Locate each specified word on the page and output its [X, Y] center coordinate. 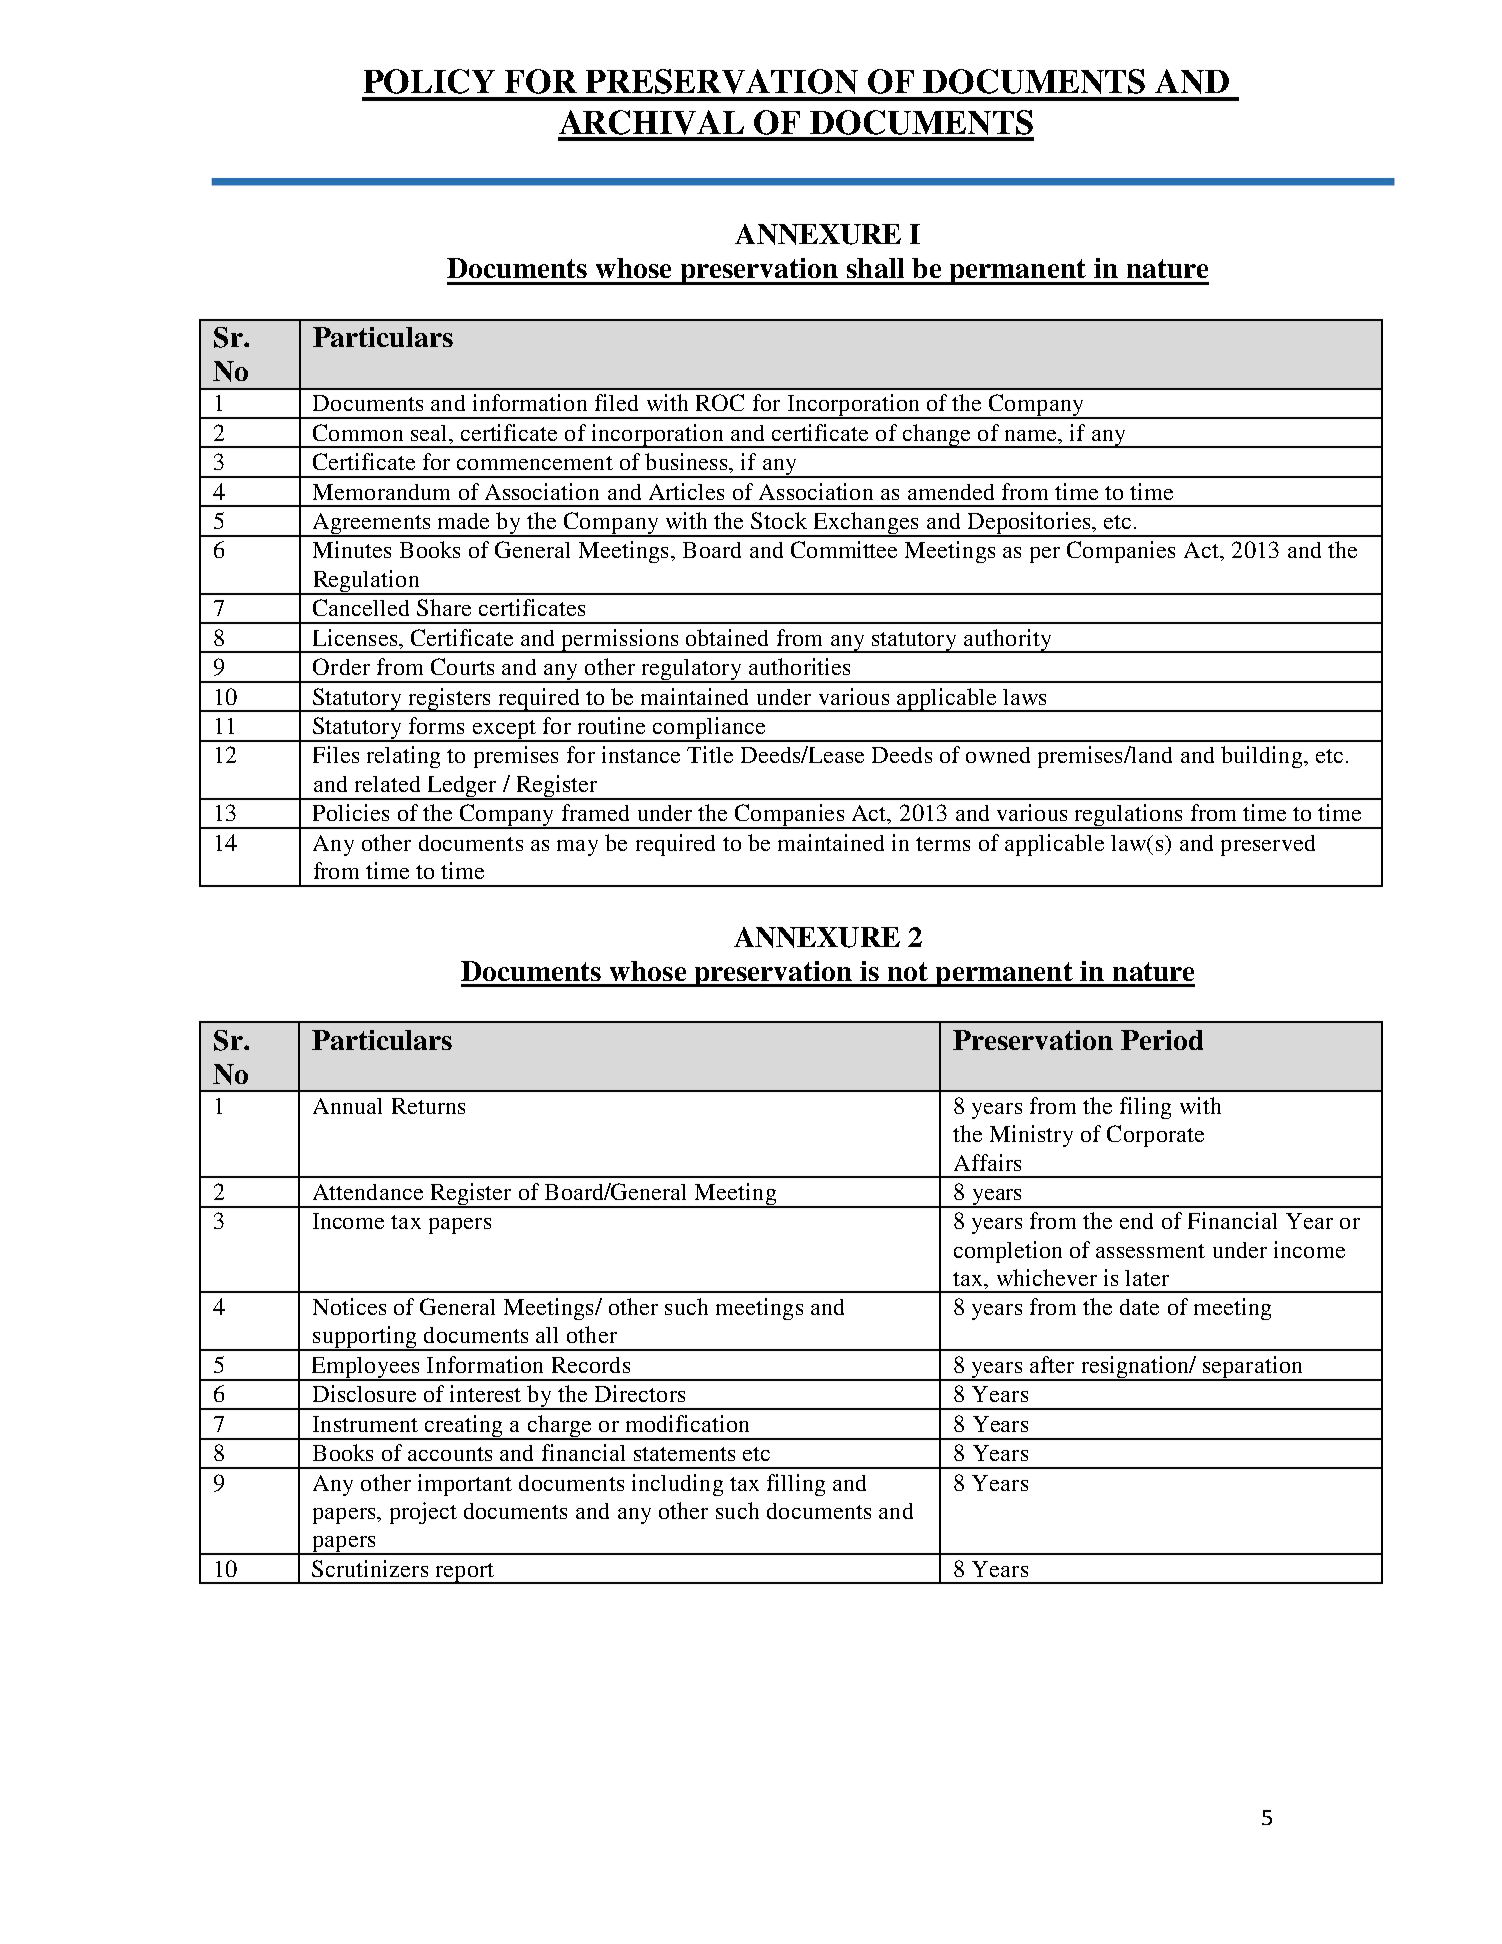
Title [710, 754]
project [423, 1513]
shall [875, 268]
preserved [1268, 845]
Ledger [462, 788]
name [1032, 435]
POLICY [429, 81]
